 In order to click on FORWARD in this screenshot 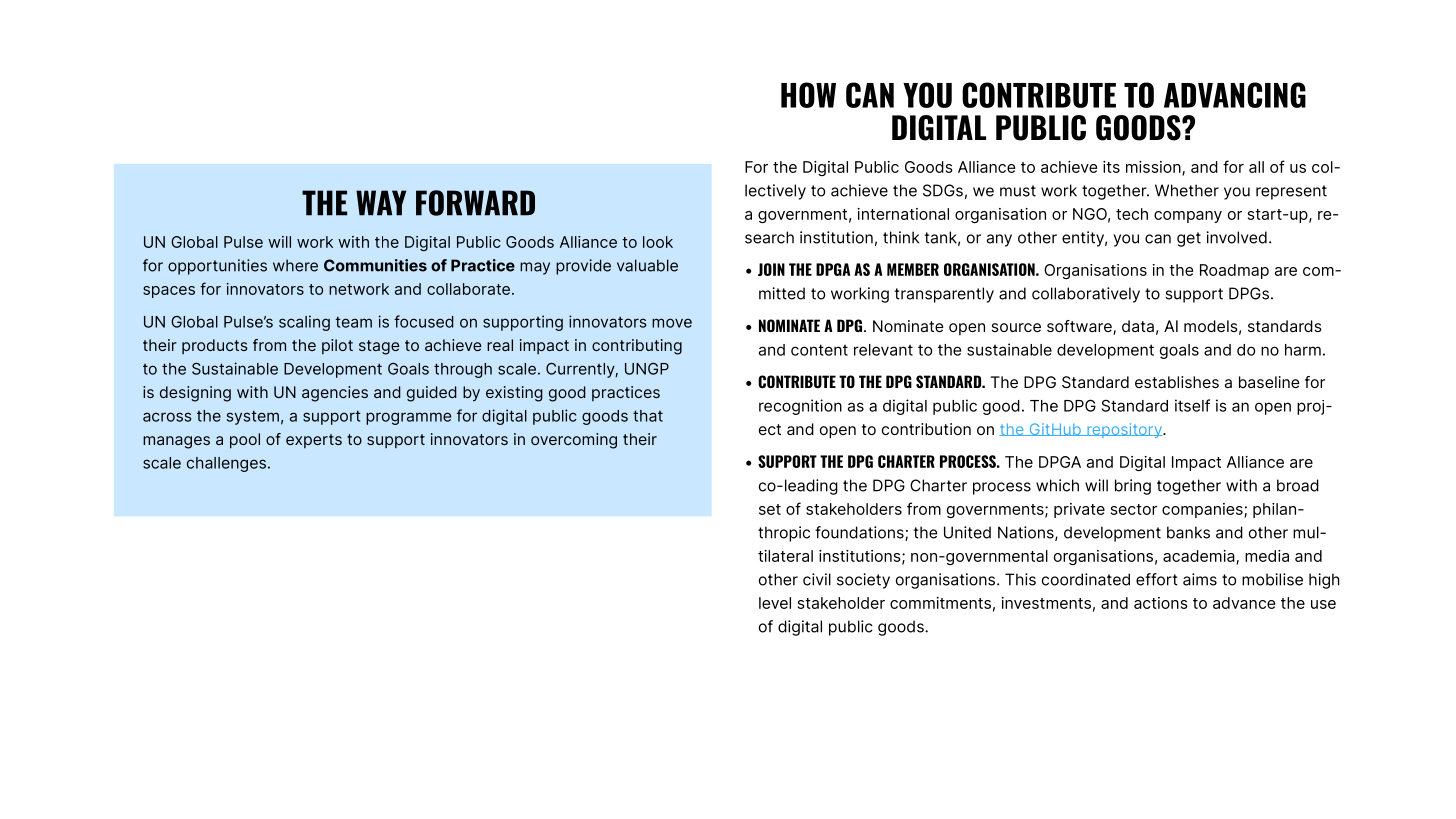, I will do `click(475, 203)`.
